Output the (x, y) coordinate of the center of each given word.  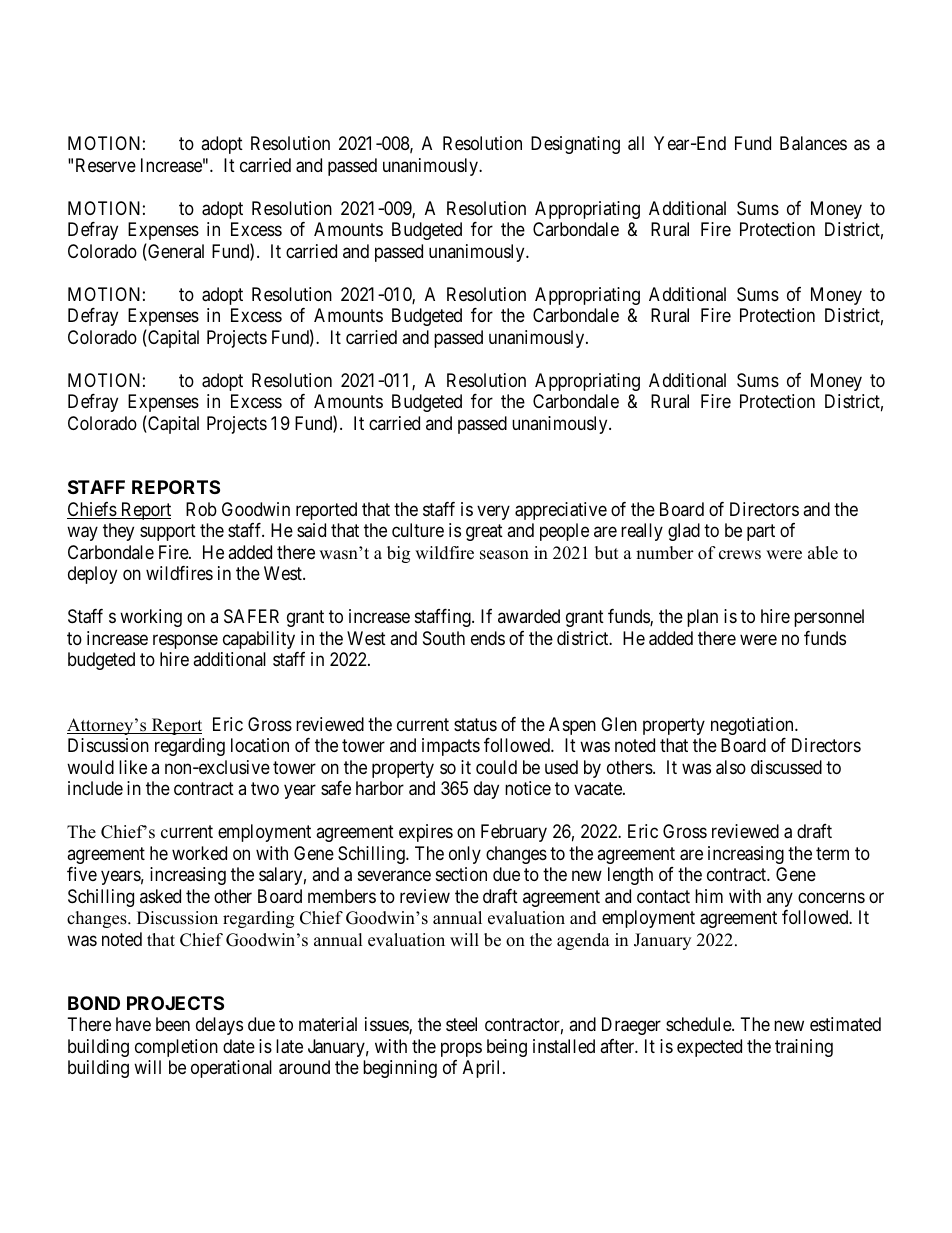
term (832, 853)
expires (426, 833)
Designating (575, 145)
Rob (201, 509)
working (151, 618)
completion (176, 1048)
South (444, 638)
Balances (813, 143)
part (761, 532)
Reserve (106, 165)
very (493, 512)
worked (199, 853)
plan (702, 618)
